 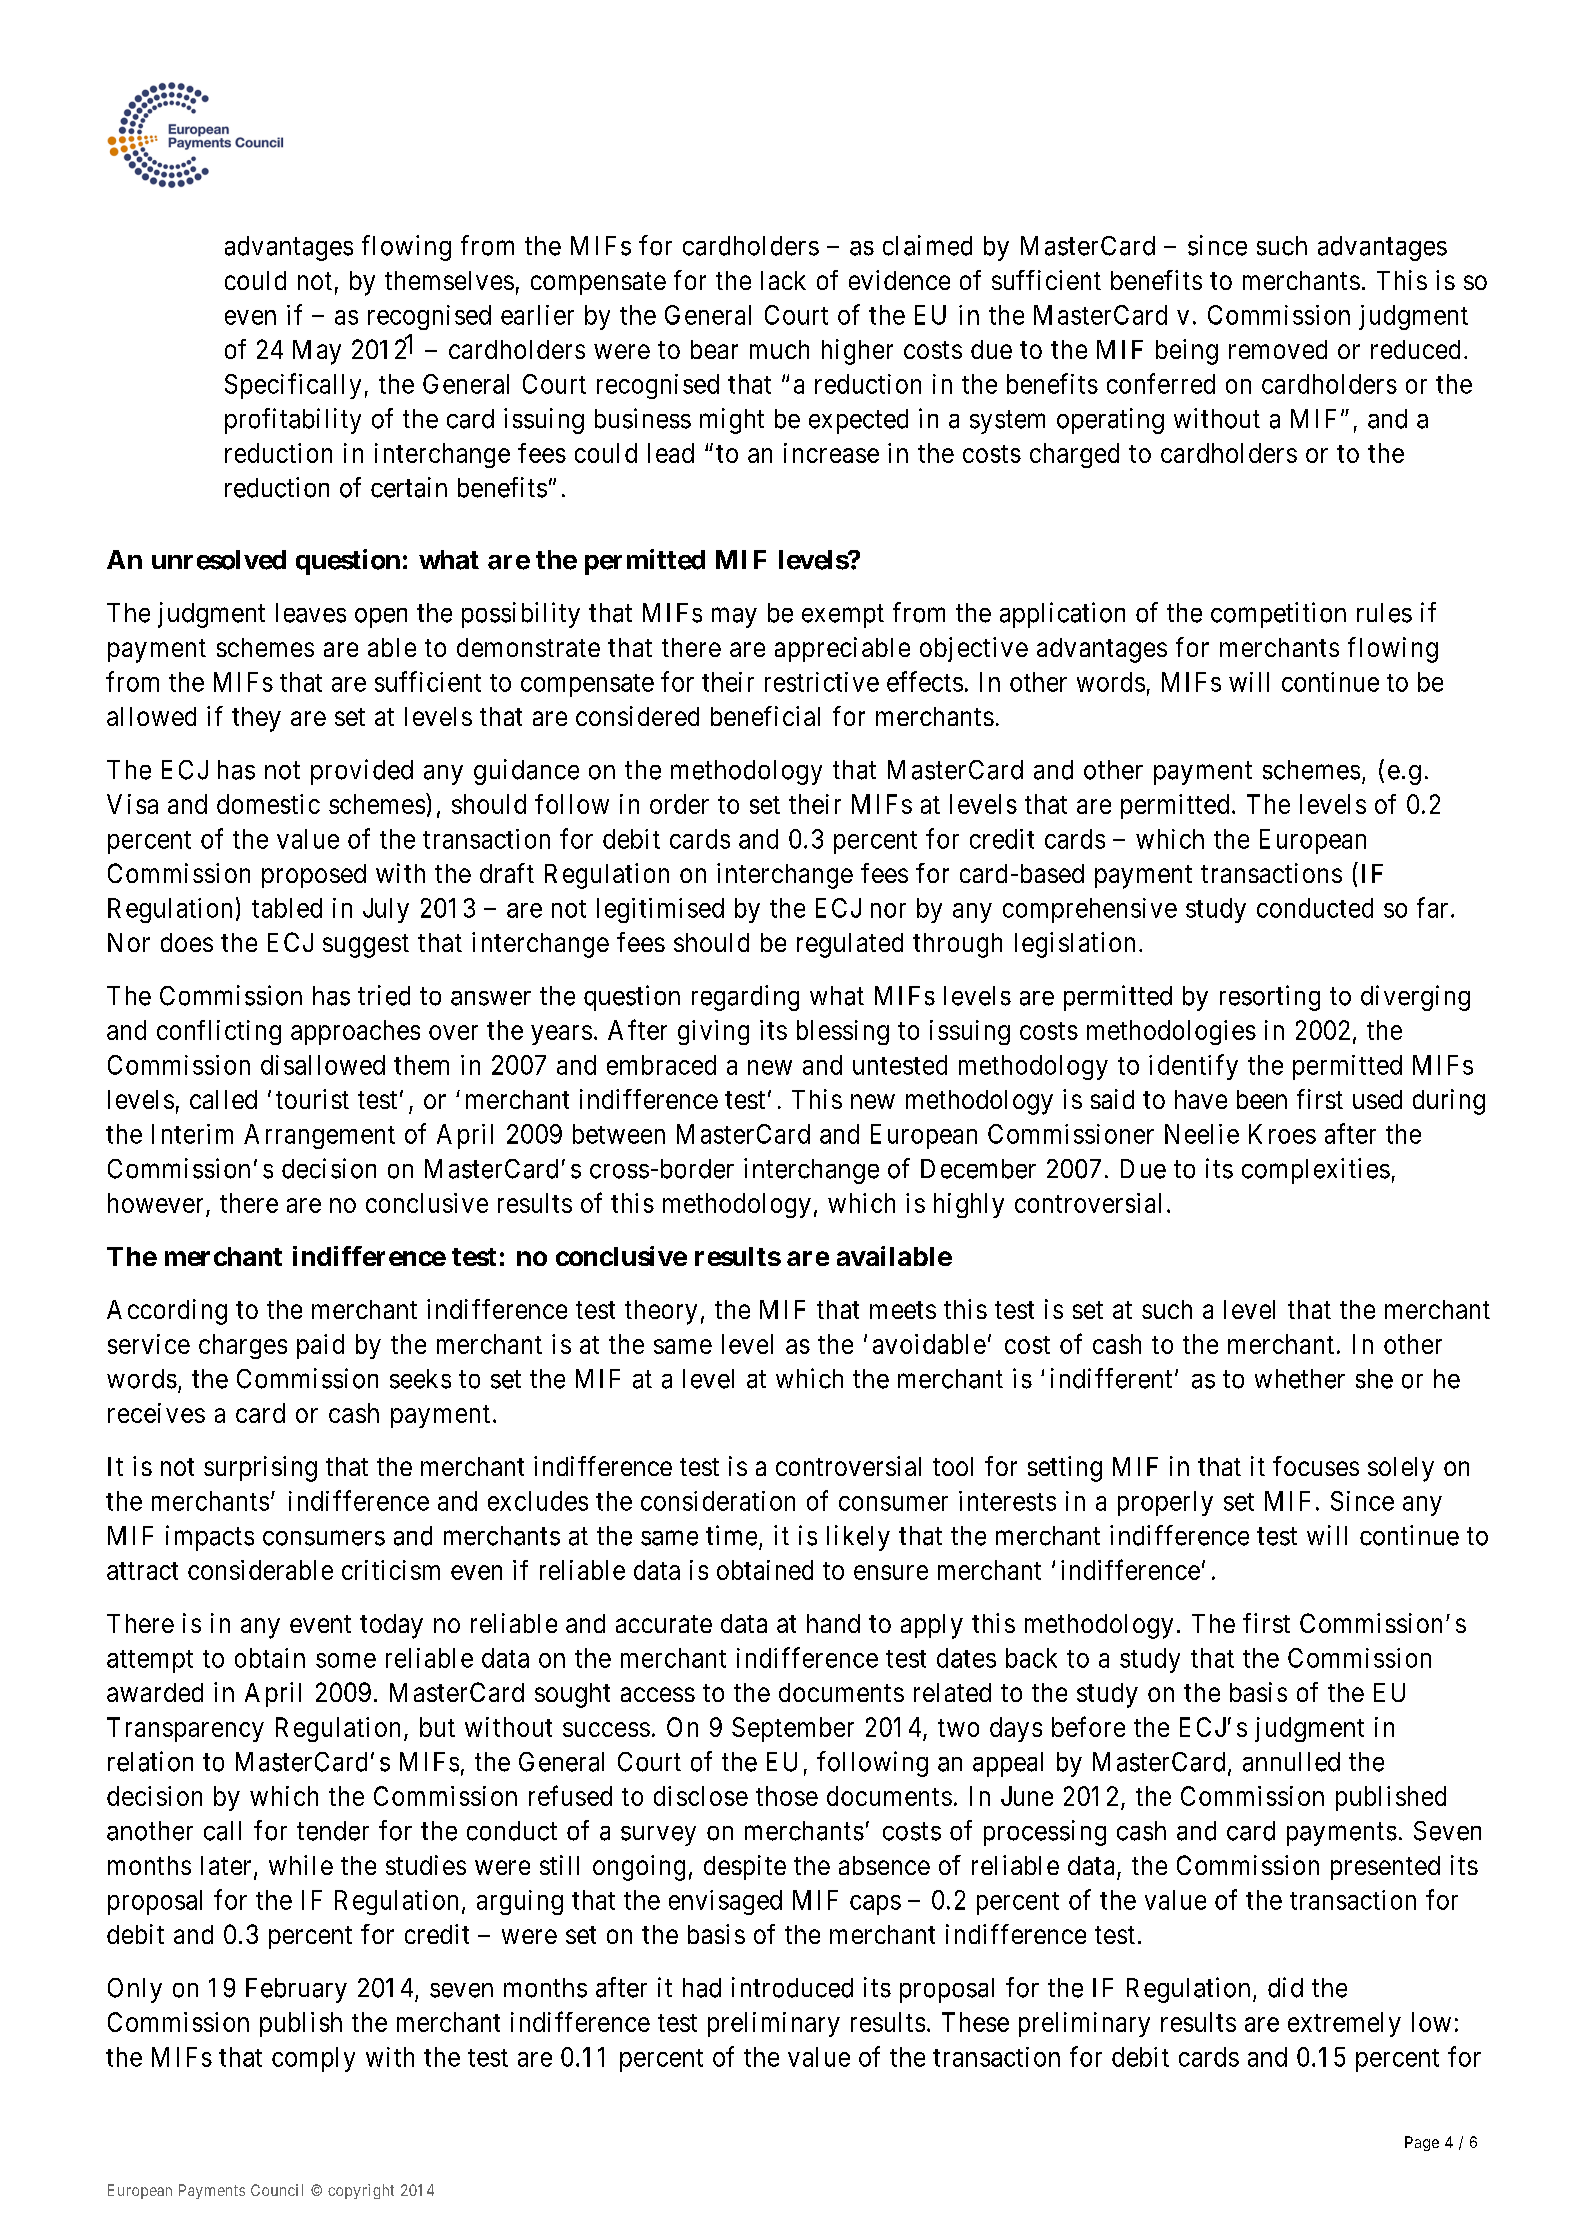 I want to click on paid, so click(x=320, y=1346).
